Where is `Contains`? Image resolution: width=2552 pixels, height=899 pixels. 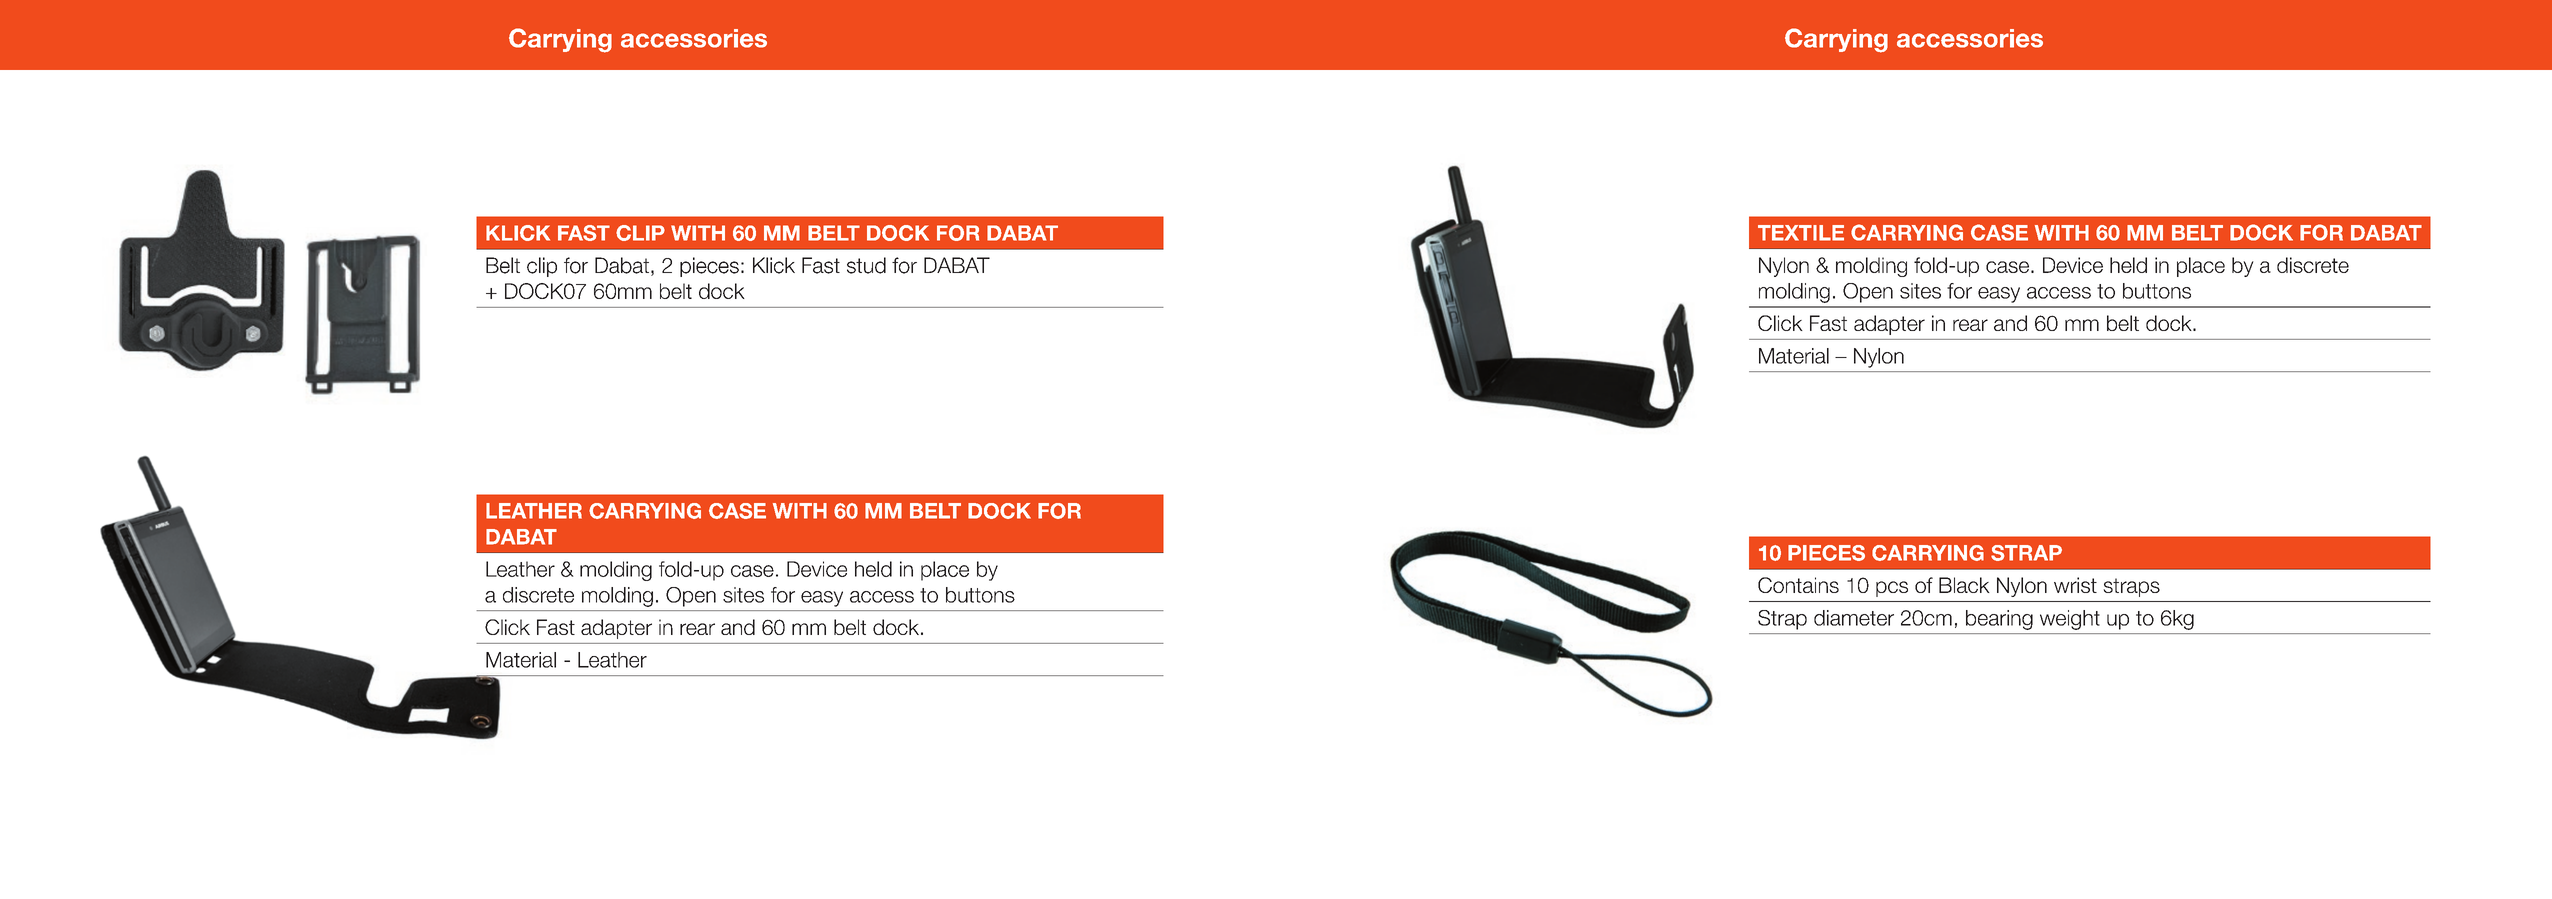 Contains is located at coordinates (1798, 585).
